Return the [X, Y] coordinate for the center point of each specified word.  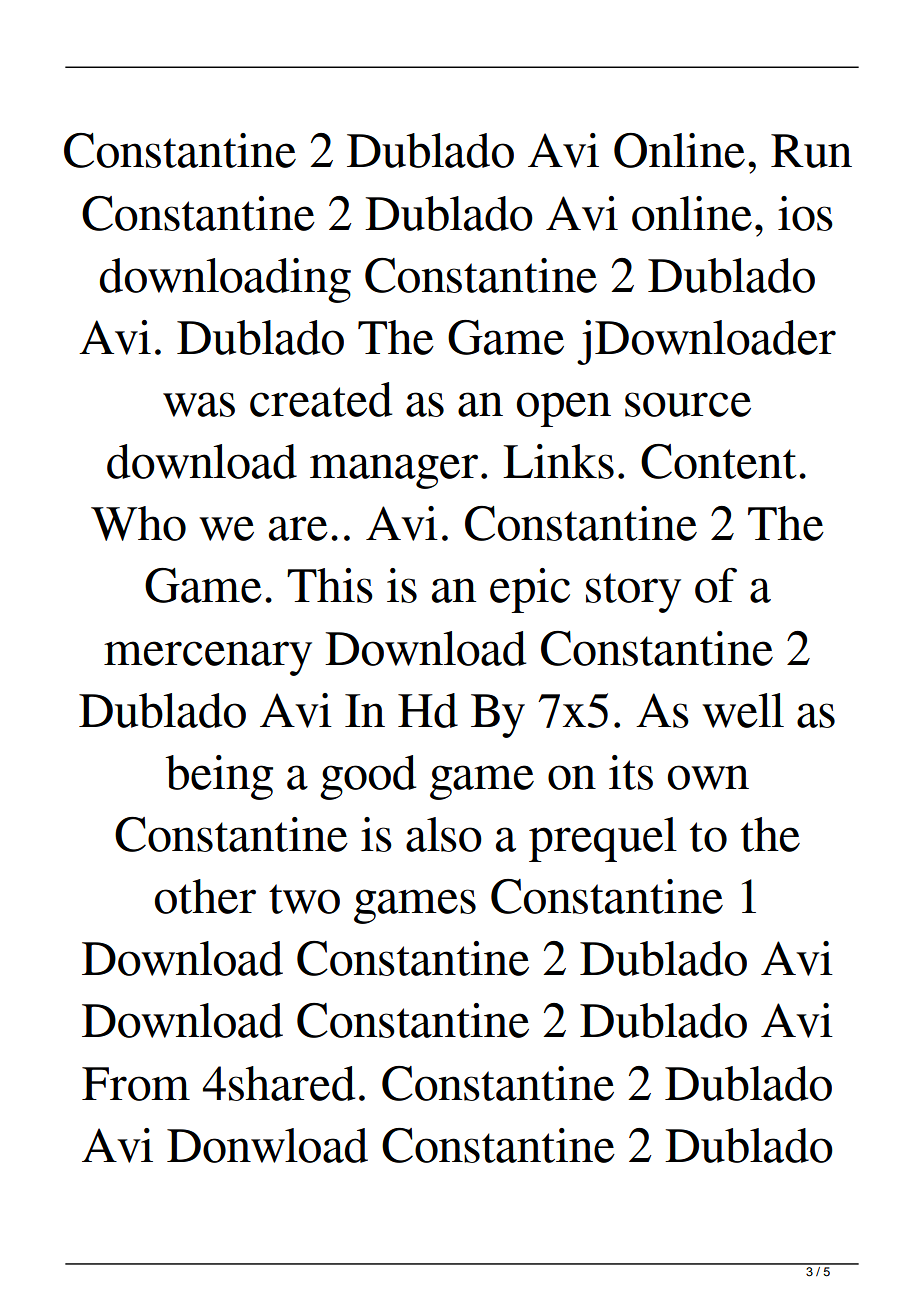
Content [719, 461]
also [444, 834]
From [136, 1084]
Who [138, 523]
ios [805, 213]
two [304, 899]
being [219, 777]
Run [811, 151]
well [743, 710]
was [199, 404]
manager [394, 471]
